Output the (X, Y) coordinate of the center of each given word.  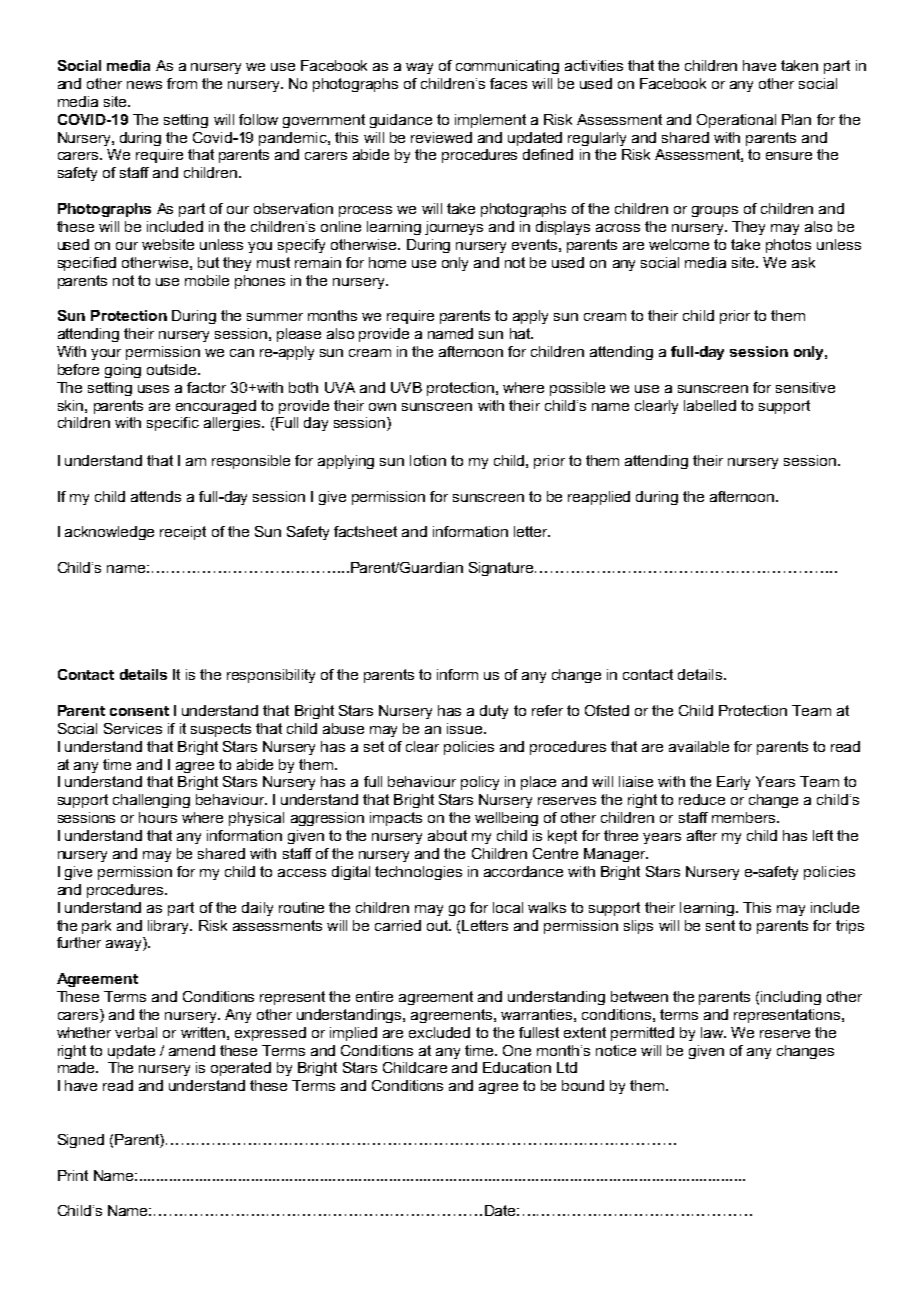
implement (490, 121)
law (713, 1032)
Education (517, 1067)
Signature (502, 569)
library (170, 927)
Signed (81, 1141)
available (699, 746)
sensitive (805, 387)
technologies (418, 873)
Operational (736, 121)
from (182, 83)
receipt (183, 533)
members (745, 817)
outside (173, 369)
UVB (406, 387)
